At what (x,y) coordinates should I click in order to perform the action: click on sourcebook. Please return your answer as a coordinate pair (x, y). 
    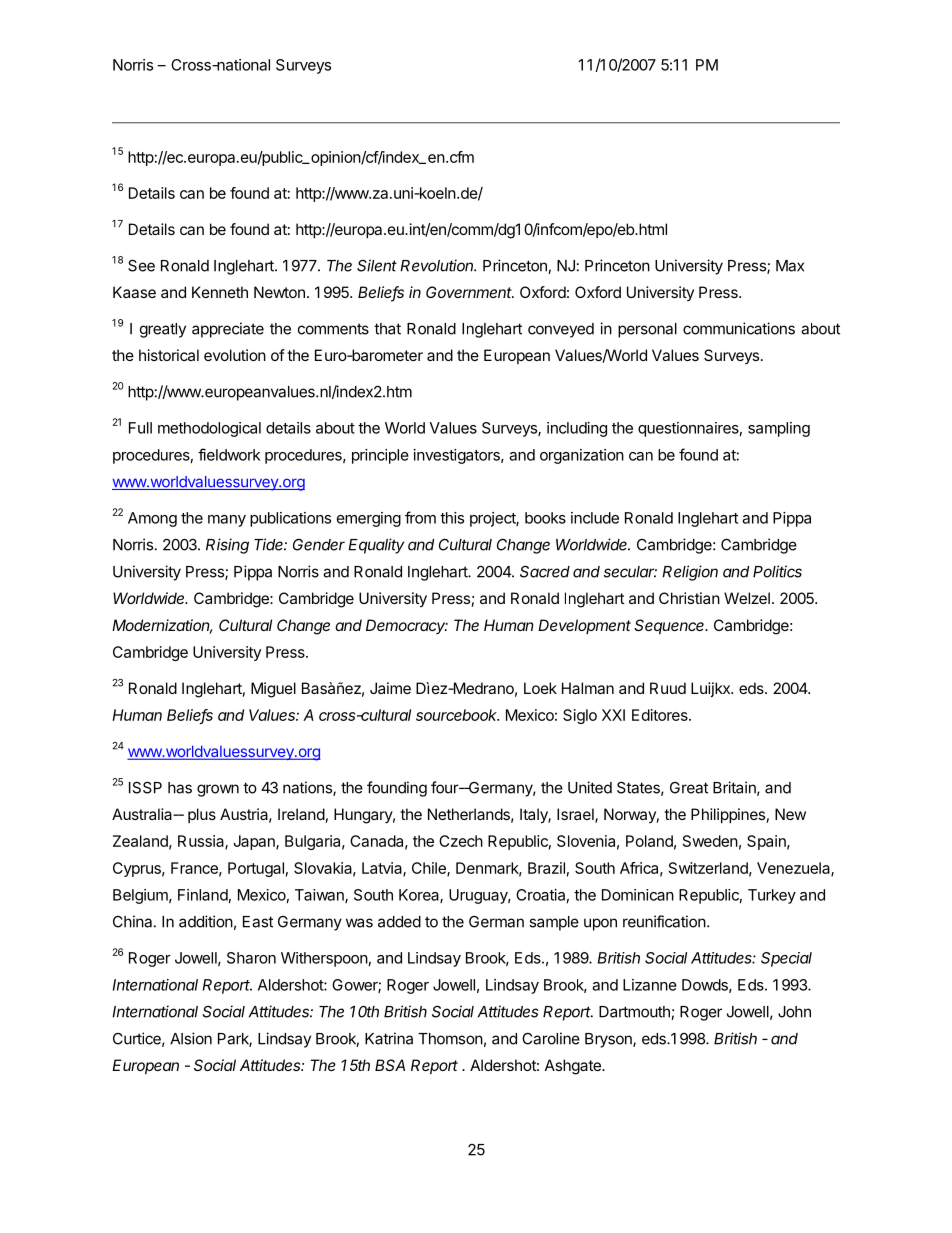
    Looking at the image, I should click on (457, 715).
